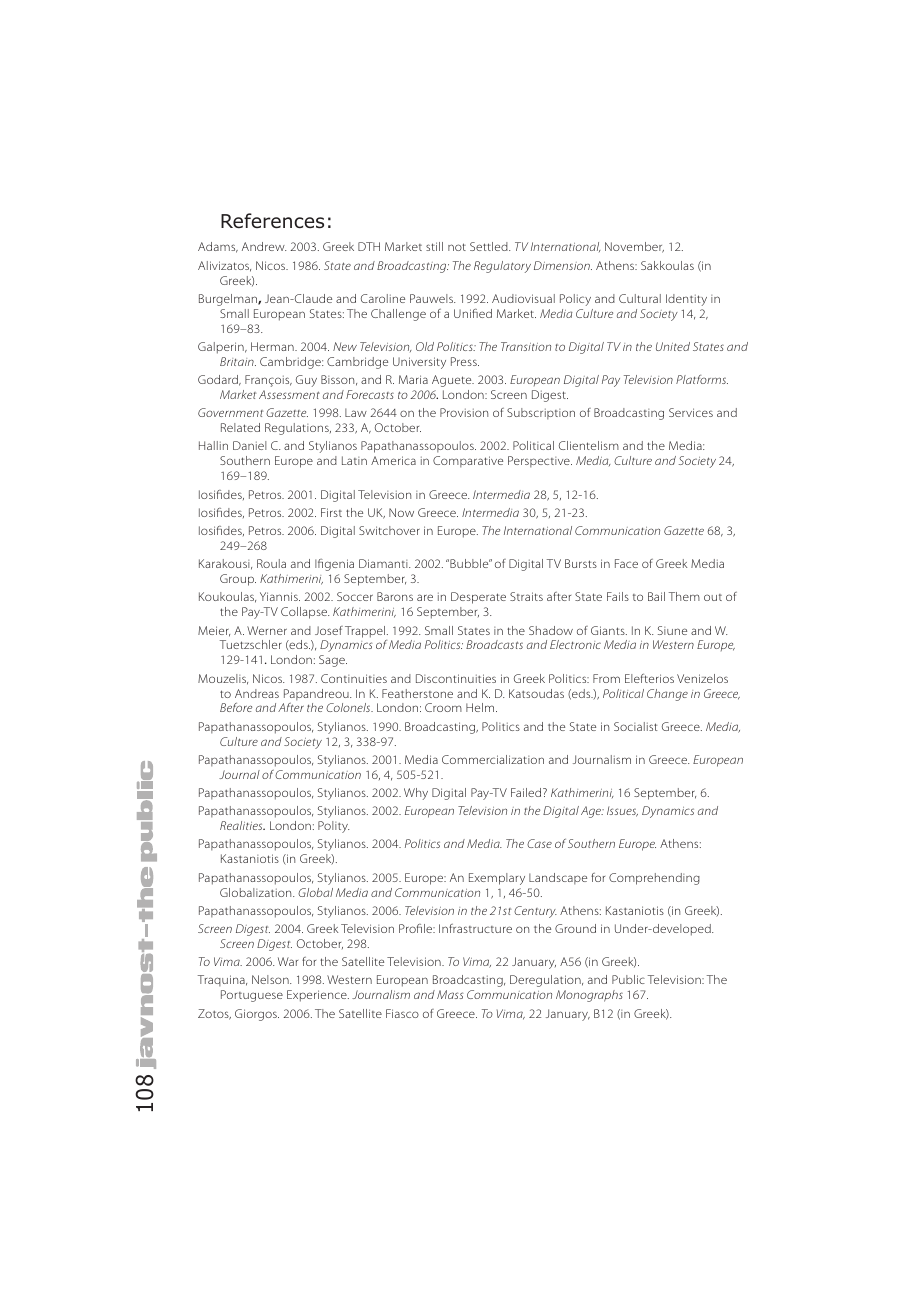 This page has height=1308, width=924. What do you see at coordinates (271, 979) in the page?
I see `Nelson` at bounding box center [271, 979].
